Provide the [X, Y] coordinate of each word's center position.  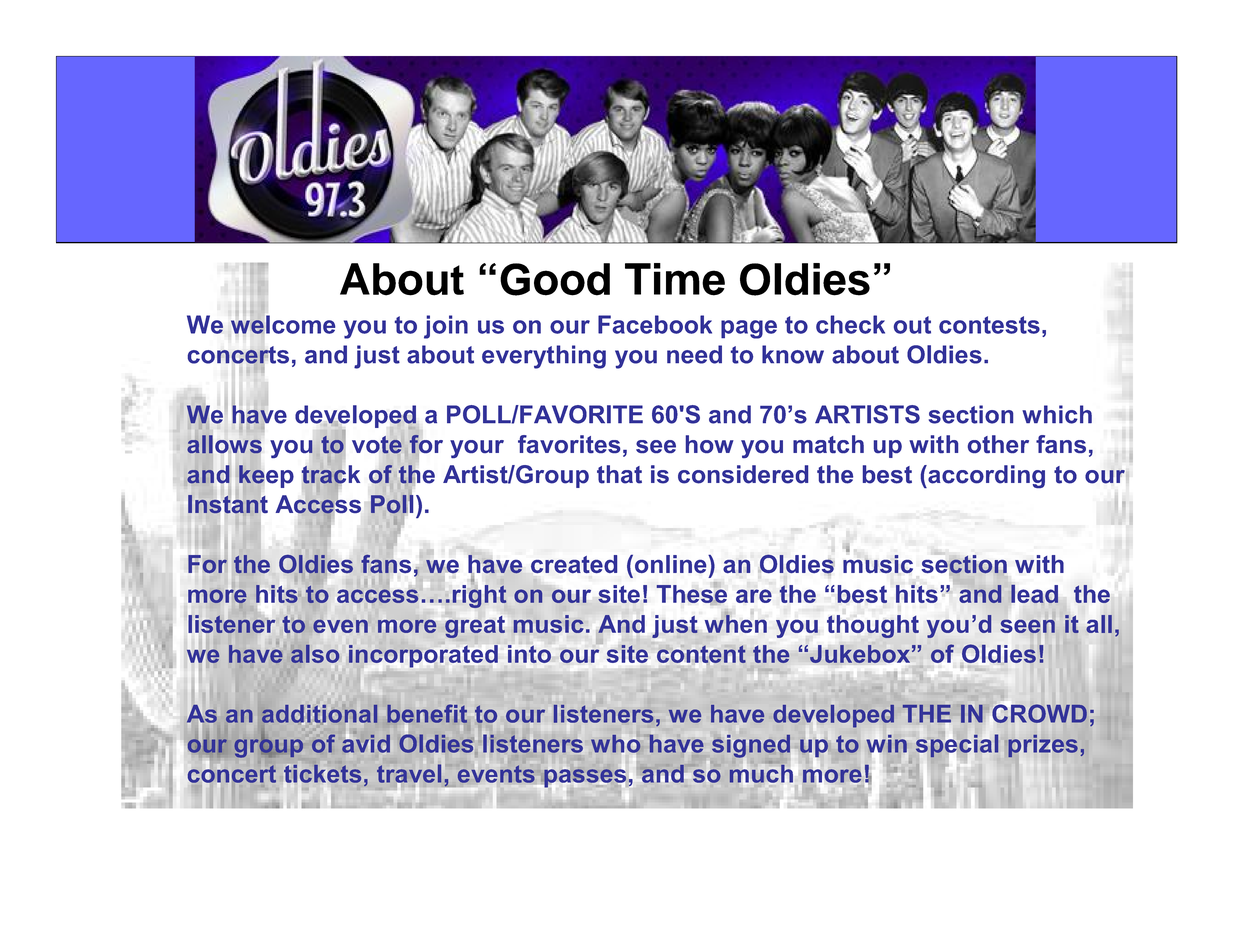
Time [675, 279]
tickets [322, 774]
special [957, 746]
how [710, 444]
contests [989, 325]
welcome [283, 324]
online [672, 564]
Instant [228, 504]
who [616, 744]
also [315, 653]
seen [1027, 626]
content [701, 654]
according [985, 476]
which [1057, 414]
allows [224, 444]
